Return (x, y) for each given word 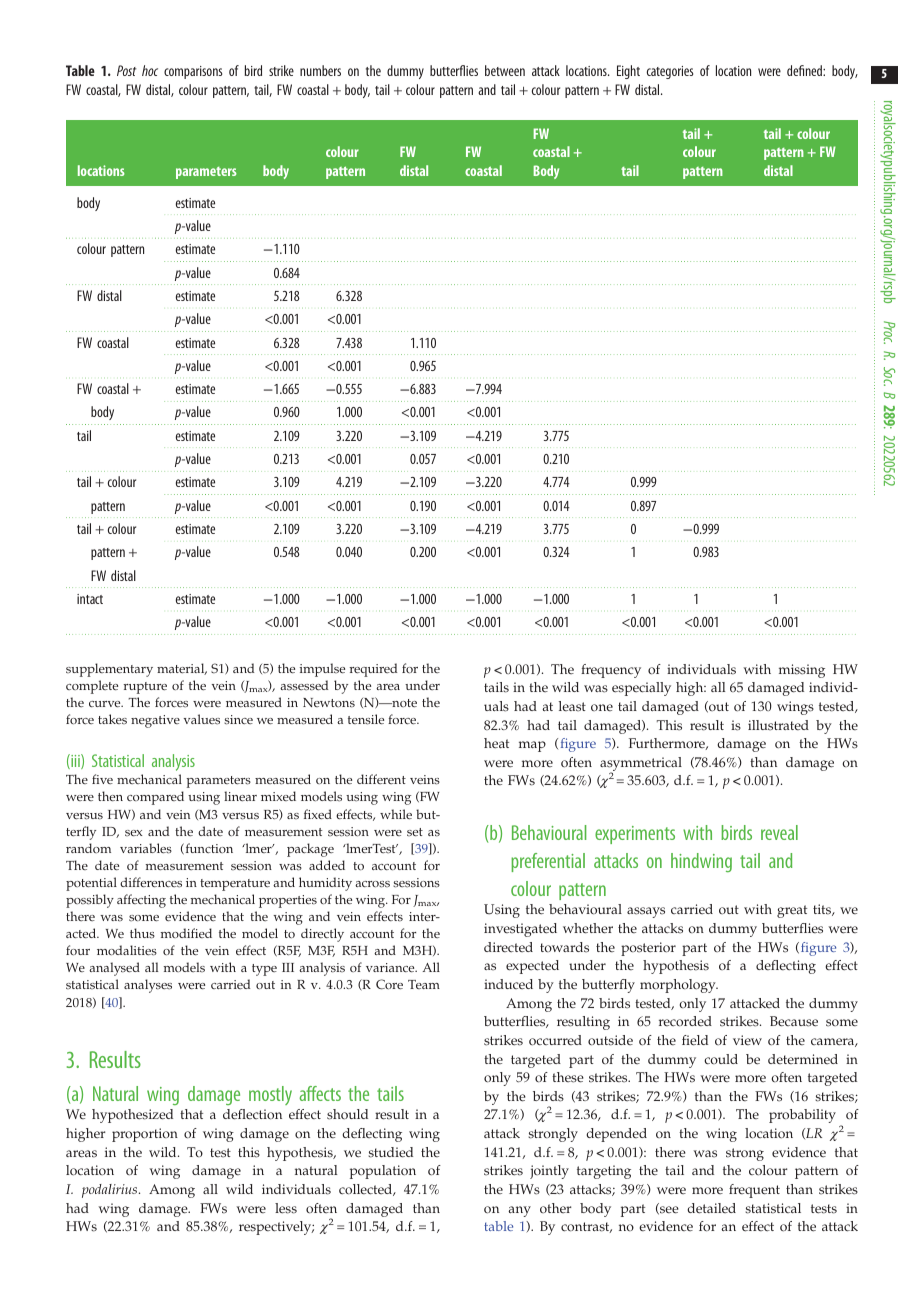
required (373, 670)
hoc (150, 70)
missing (802, 671)
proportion (145, 1135)
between (505, 70)
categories (670, 72)
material (182, 669)
